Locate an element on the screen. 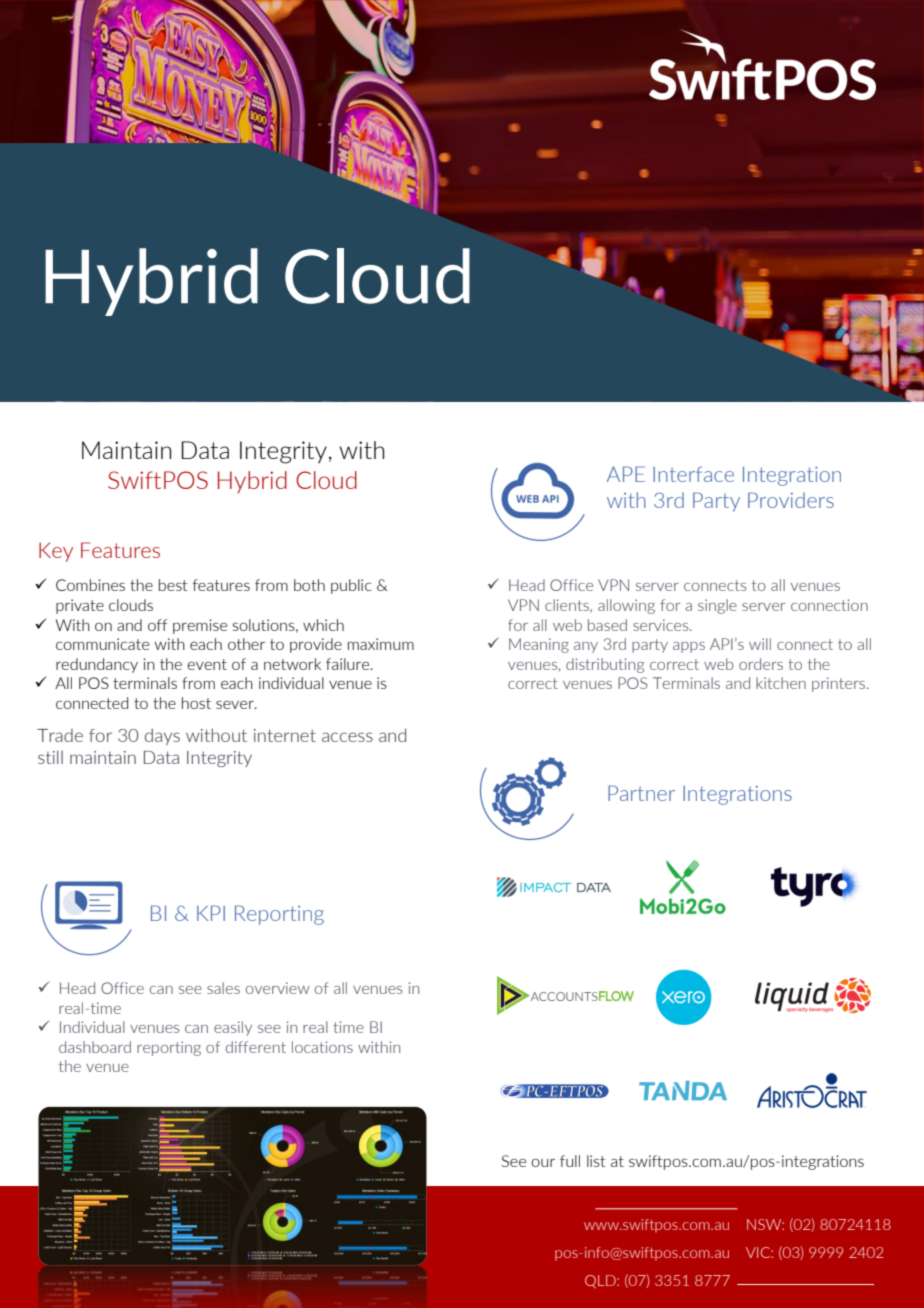 This screenshot has height=1308, width=924. Interface is located at coordinates (693, 474).
